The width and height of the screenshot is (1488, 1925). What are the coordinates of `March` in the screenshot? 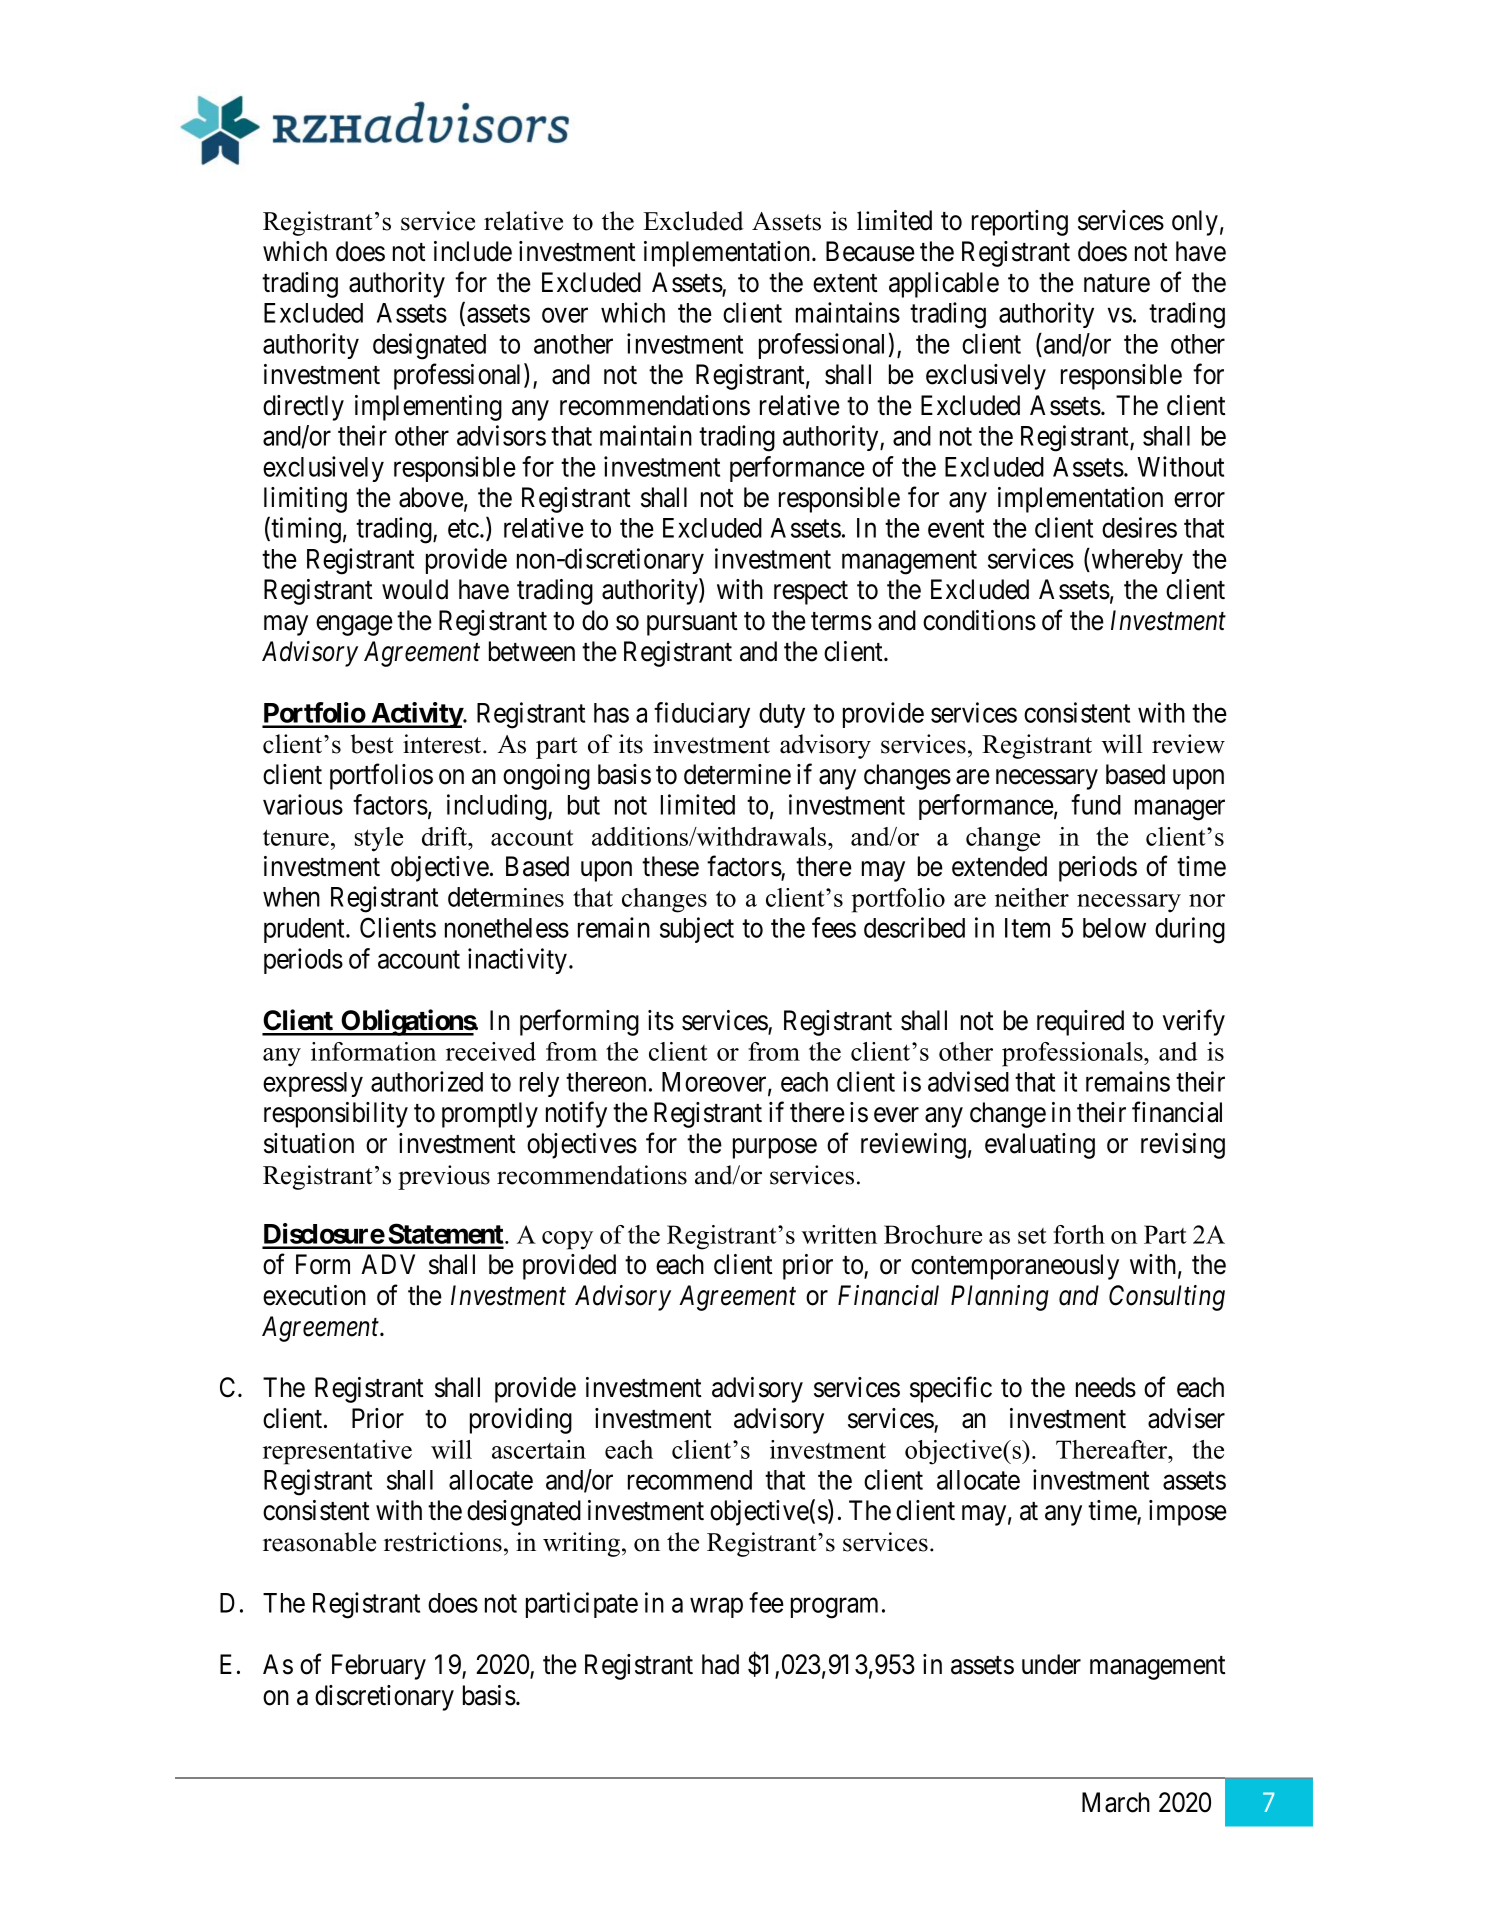 It's located at (1116, 1802).
